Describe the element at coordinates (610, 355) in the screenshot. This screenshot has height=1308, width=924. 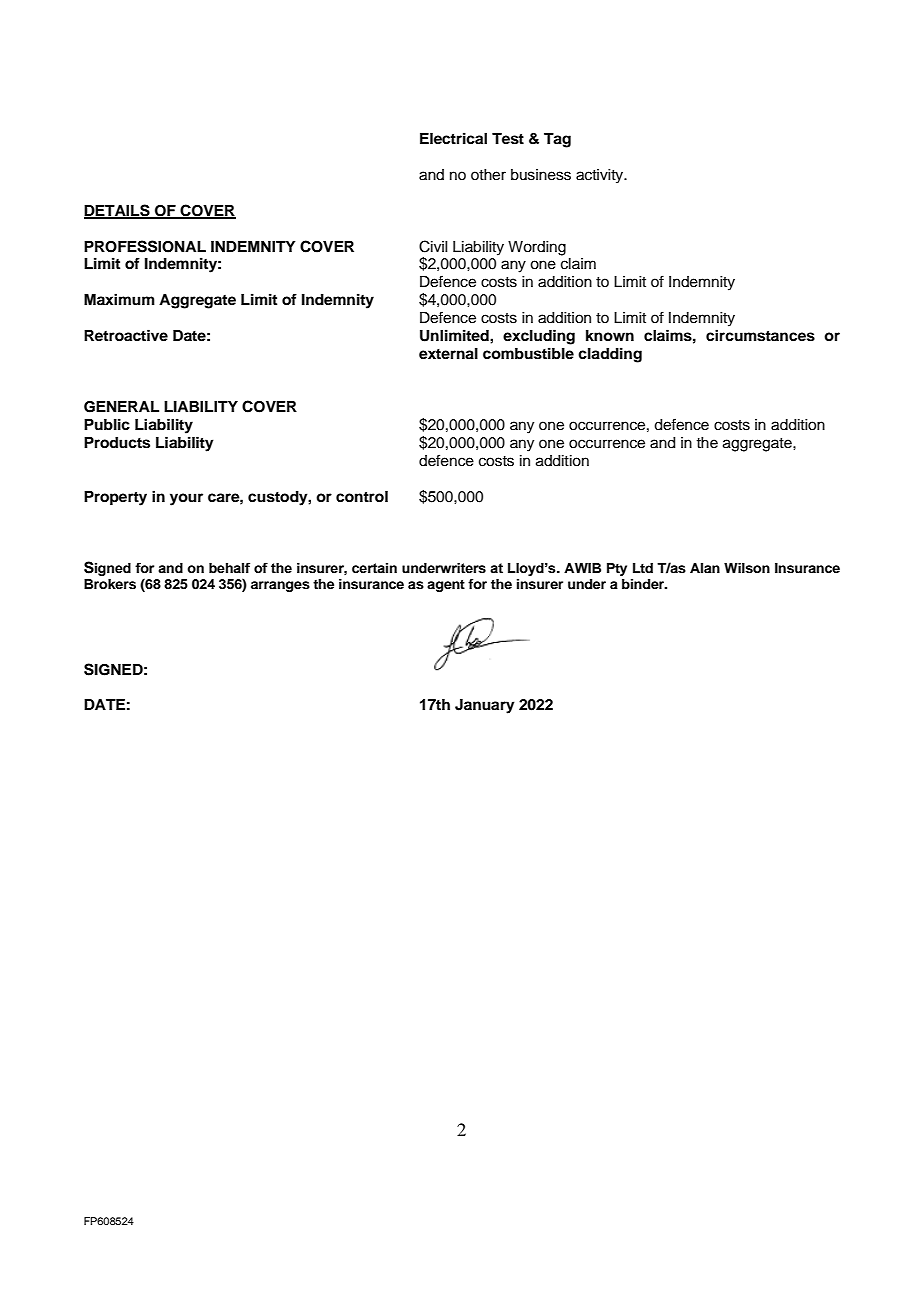
I see `cladding` at that location.
